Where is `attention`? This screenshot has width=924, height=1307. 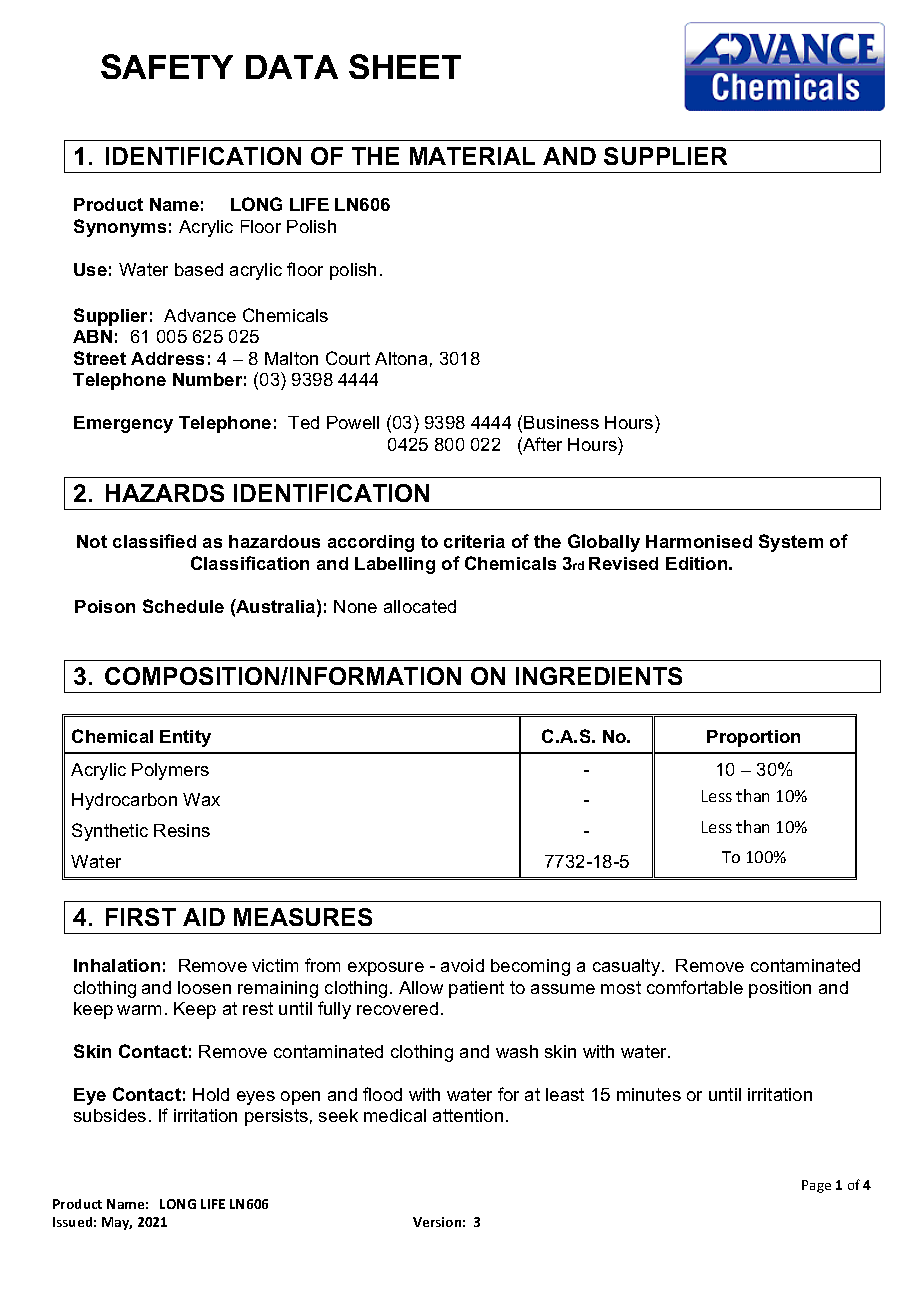
attention is located at coordinates (468, 1115).
